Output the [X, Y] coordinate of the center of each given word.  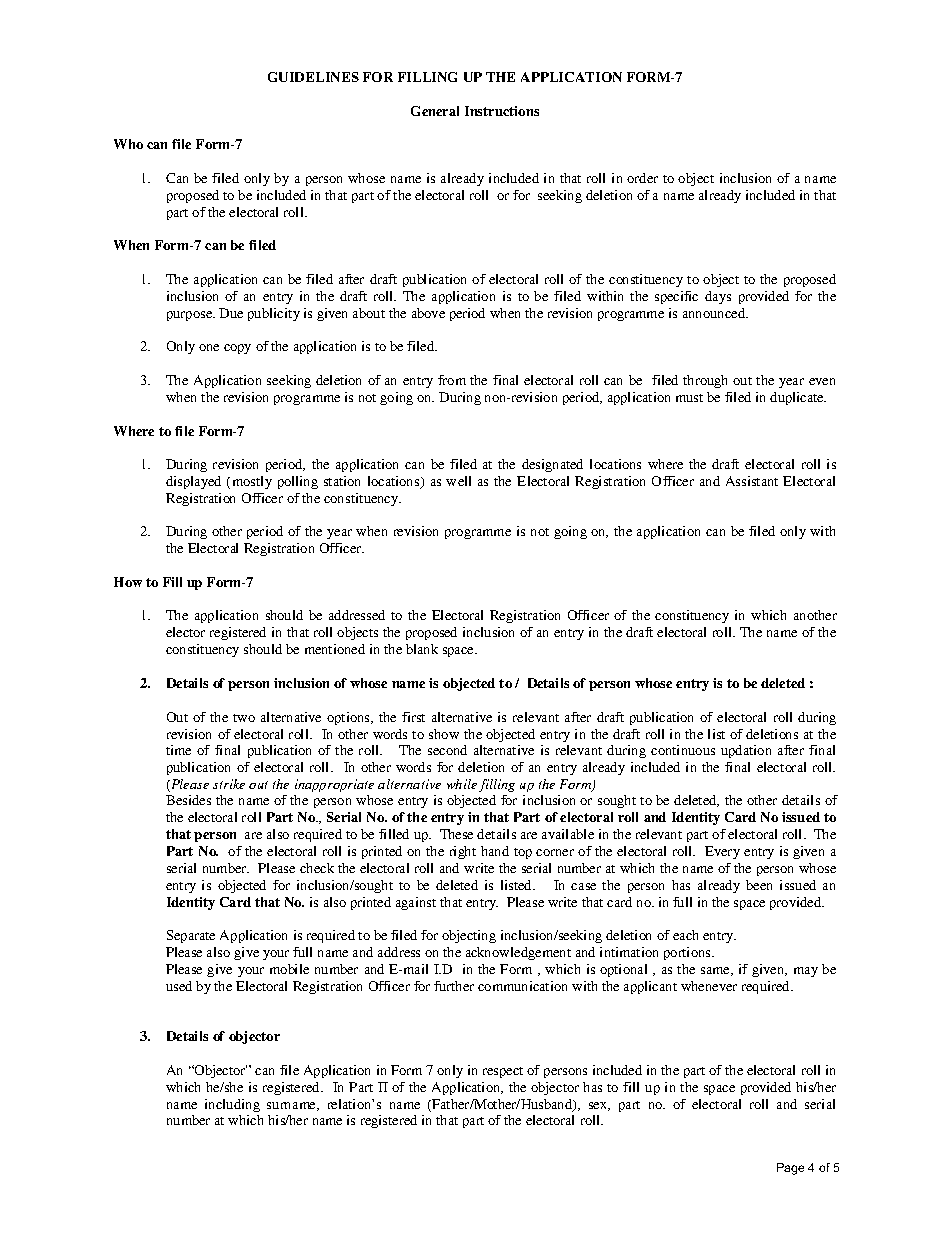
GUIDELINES [313, 77]
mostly [252, 482]
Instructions [502, 111]
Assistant [752, 481]
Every [722, 852]
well [458, 481]
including [232, 1105]
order [642, 178]
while [462, 784]
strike [229, 784]
